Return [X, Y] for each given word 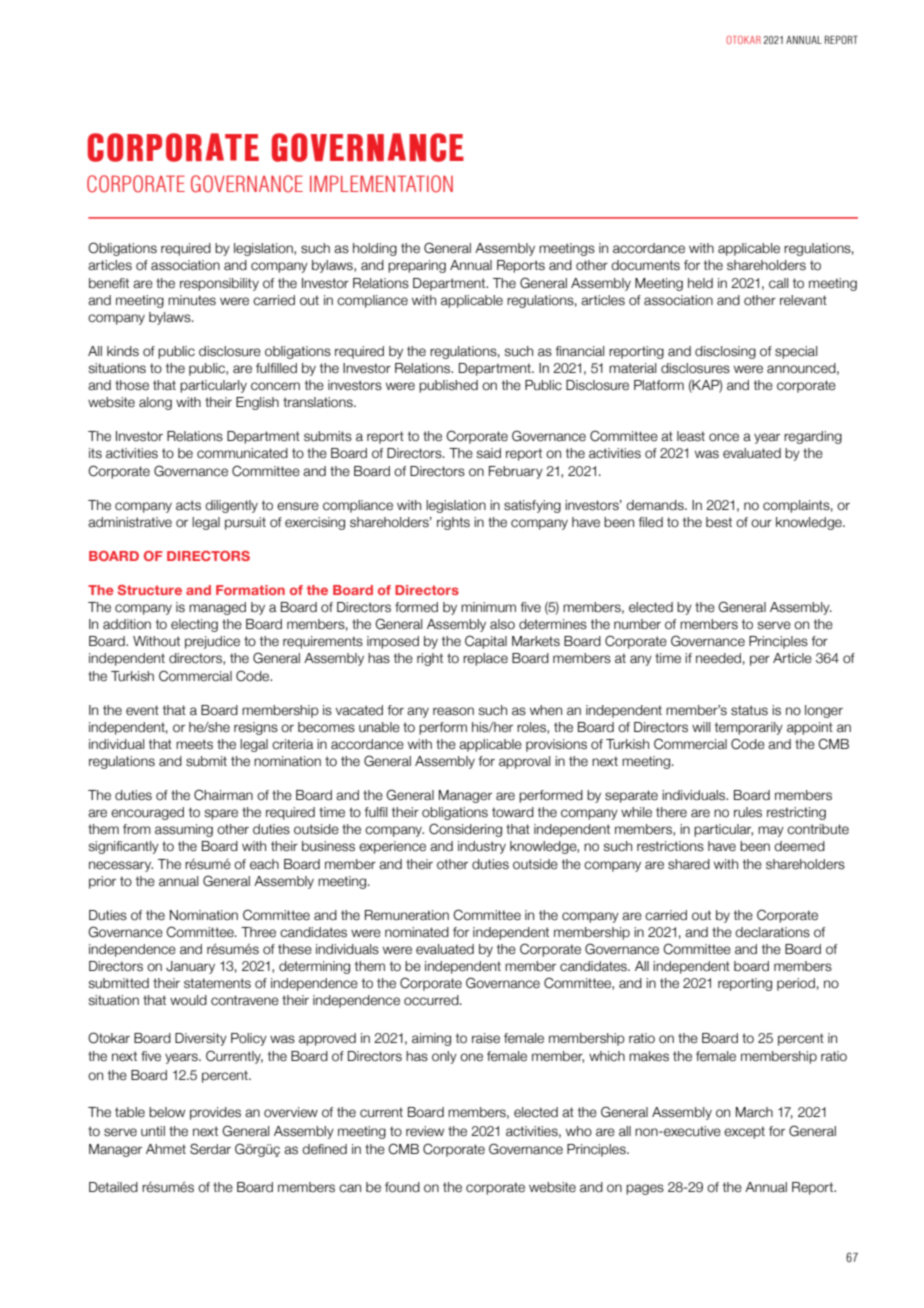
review [425, 1131]
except [744, 1132]
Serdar [210, 1149]
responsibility [219, 284]
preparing [417, 266]
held [700, 283]
